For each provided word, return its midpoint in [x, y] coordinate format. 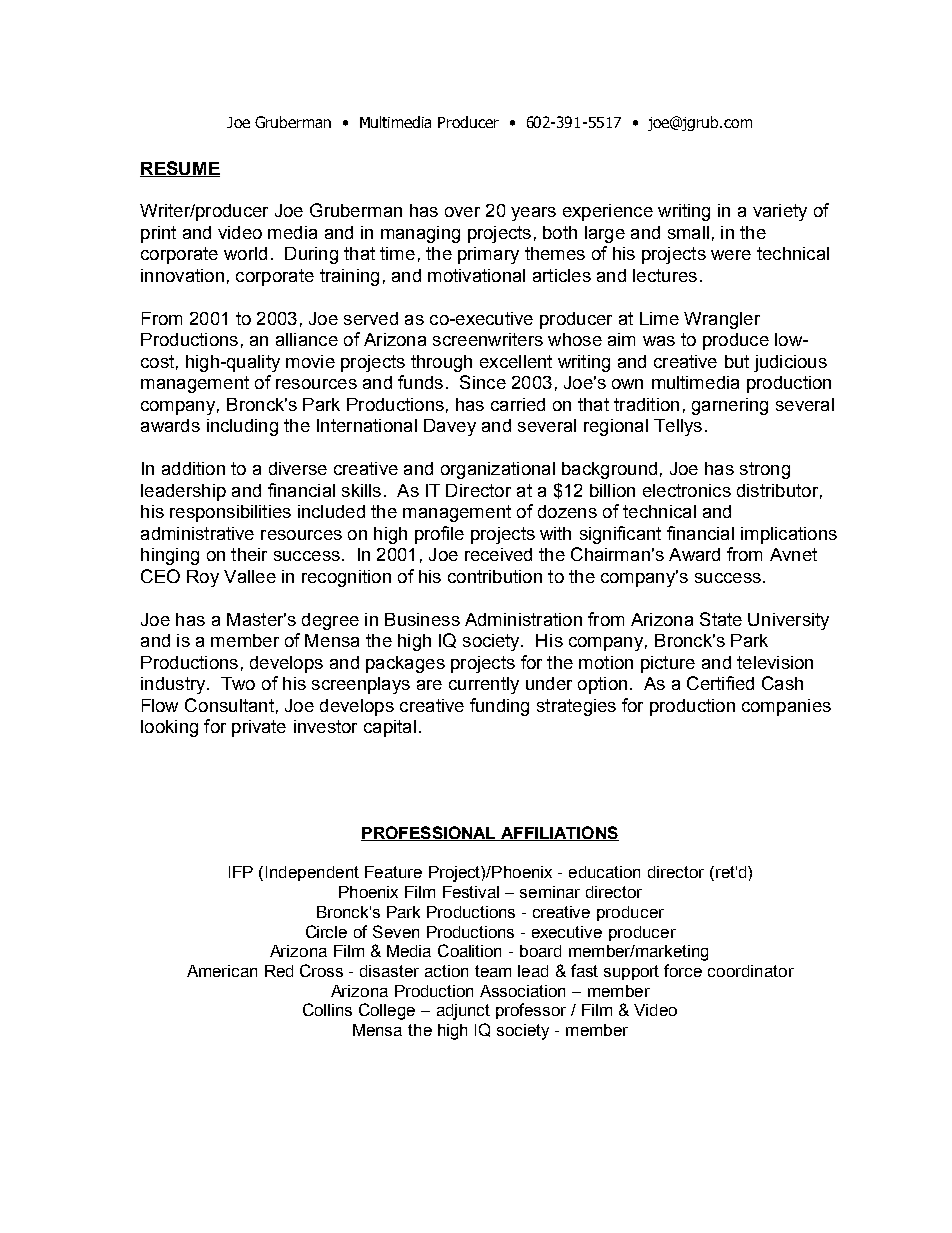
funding [499, 707]
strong [765, 470]
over [462, 212]
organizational [498, 470]
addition [193, 468]
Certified [720, 683]
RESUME [180, 169]
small [688, 232]
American [222, 971]
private [259, 728]
